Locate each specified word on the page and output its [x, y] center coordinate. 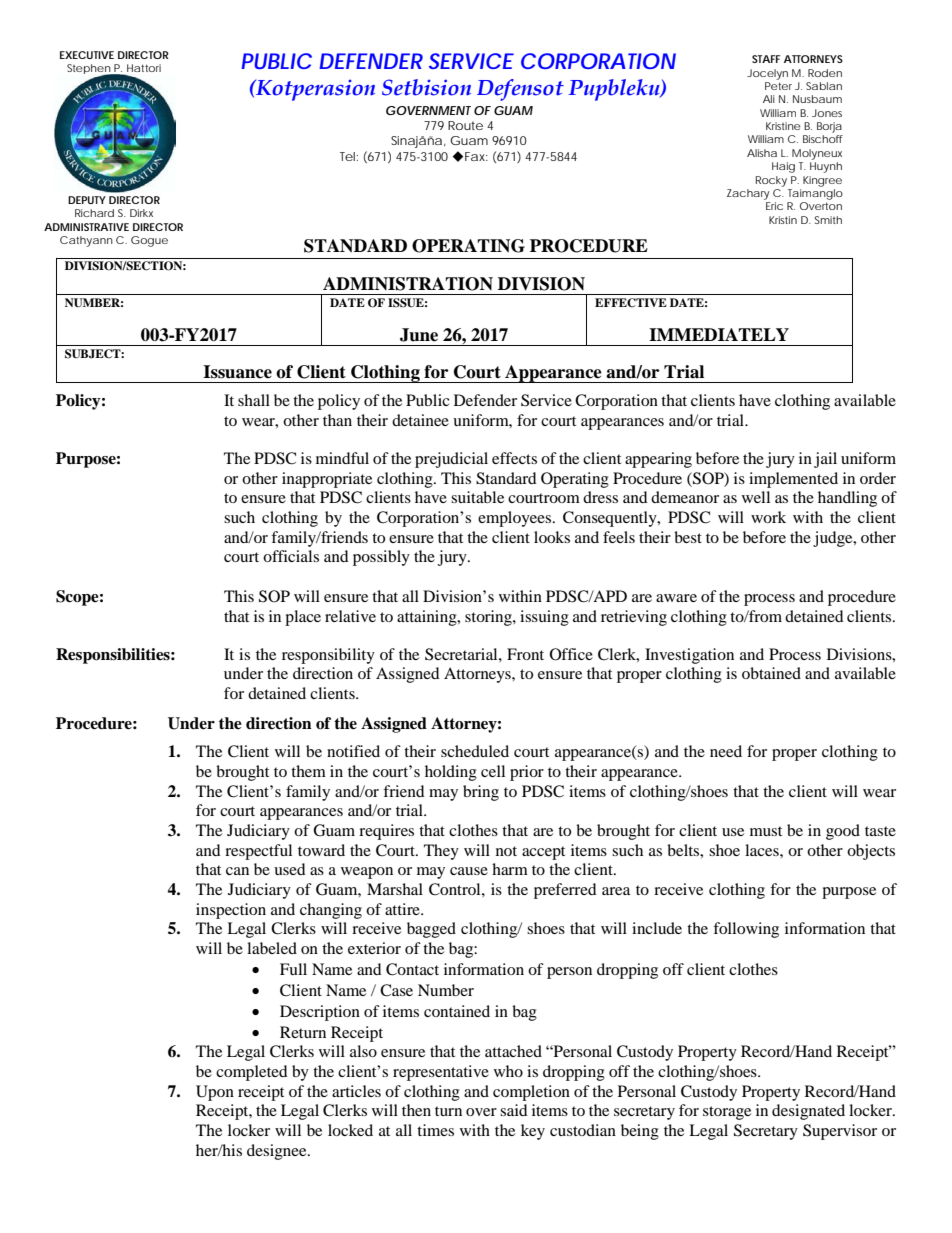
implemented [793, 480]
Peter [778, 86]
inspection [231, 911]
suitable [477, 497]
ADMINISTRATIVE [86, 227]
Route [465, 125]
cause [469, 871]
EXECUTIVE [87, 55]
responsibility [328, 656]
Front [525, 654]
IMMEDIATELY [719, 334]
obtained [771, 673]
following [746, 930]
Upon [215, 1093]
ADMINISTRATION [408, 284]
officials [291, 556]
